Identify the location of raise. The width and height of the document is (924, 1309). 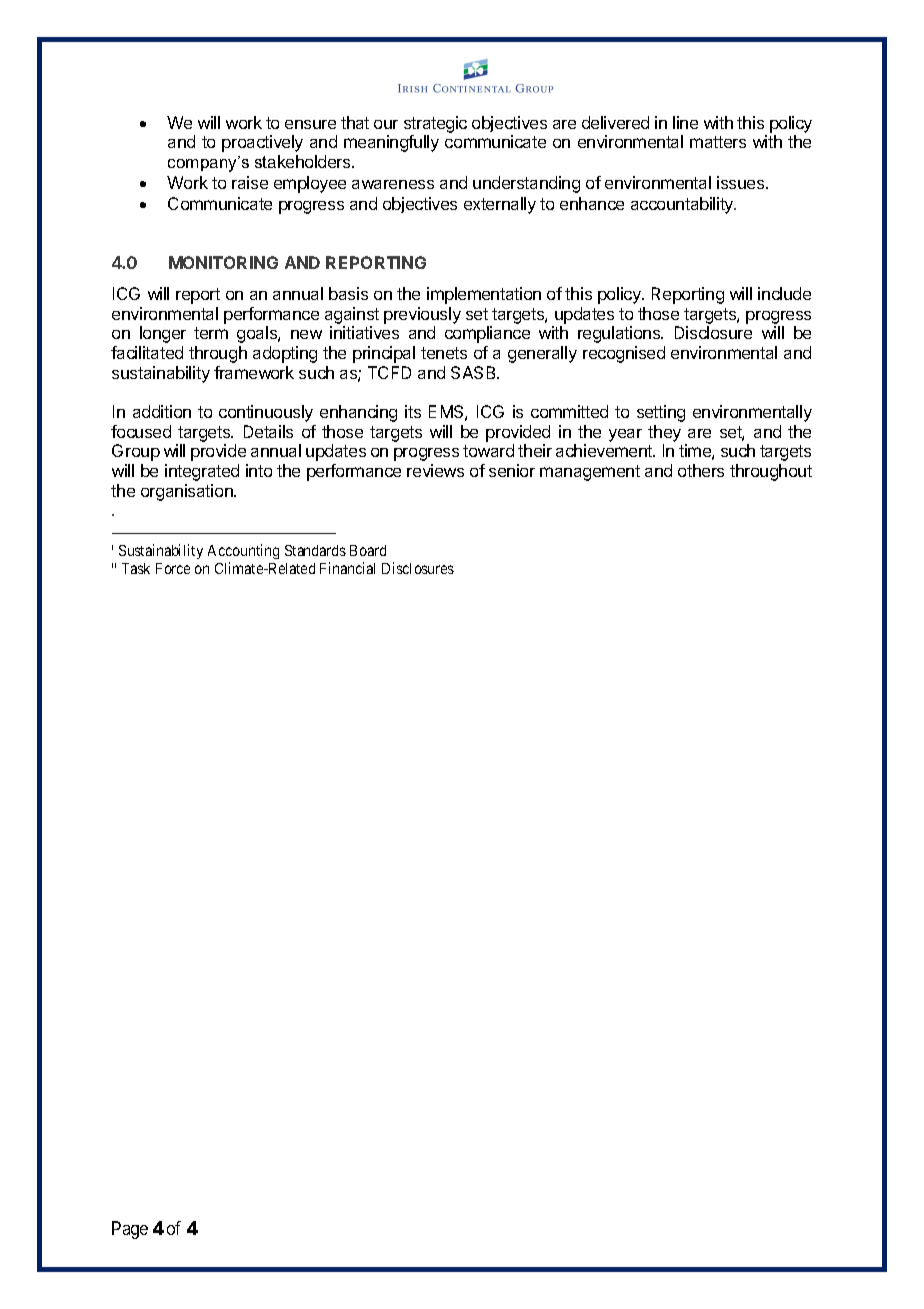
(250, 182).
